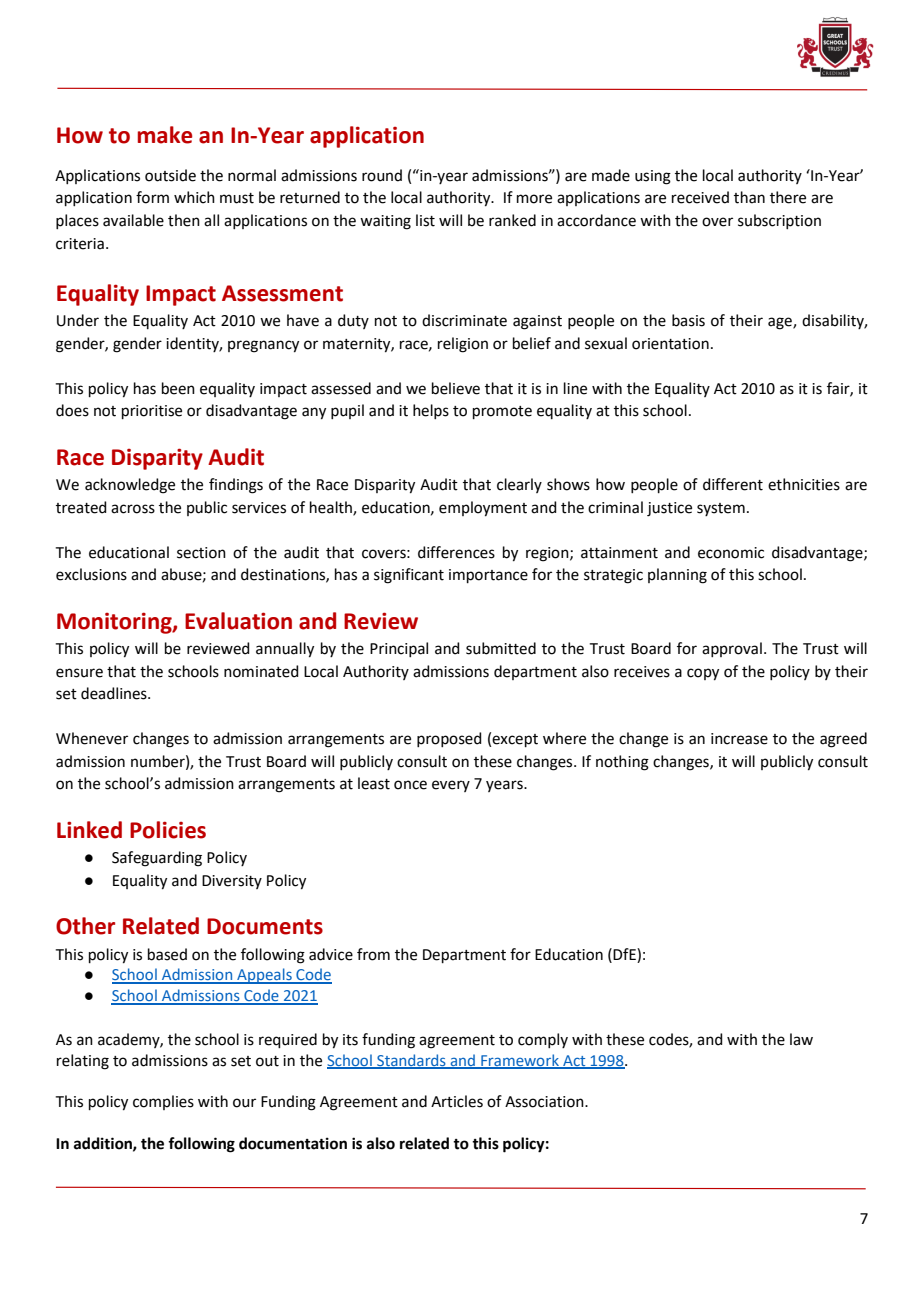 The height and width of the screenshot is (1308, 924). I want to click on orientation, so click(670, 344).
